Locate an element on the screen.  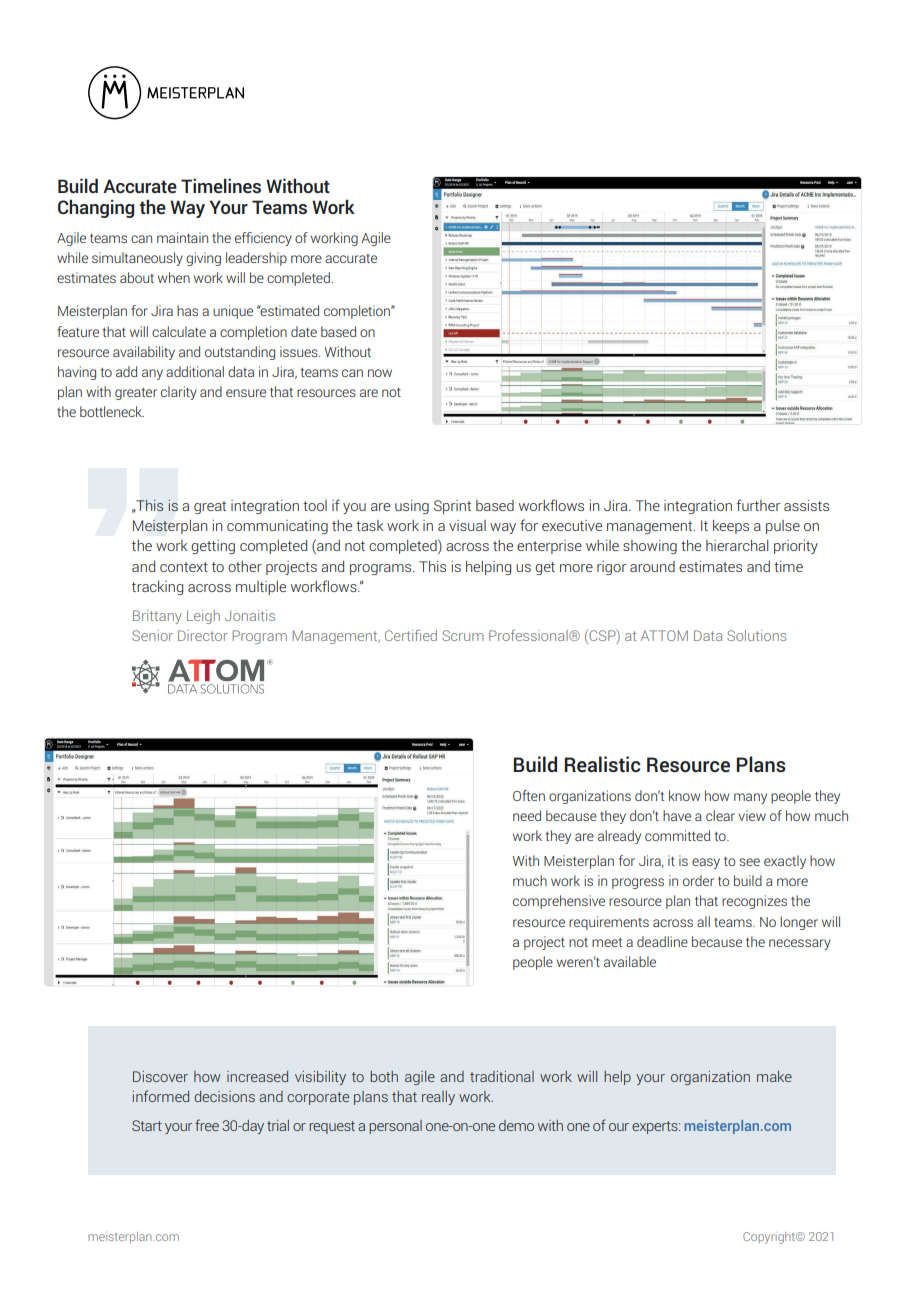
order is located at coordinates (698, 880).
